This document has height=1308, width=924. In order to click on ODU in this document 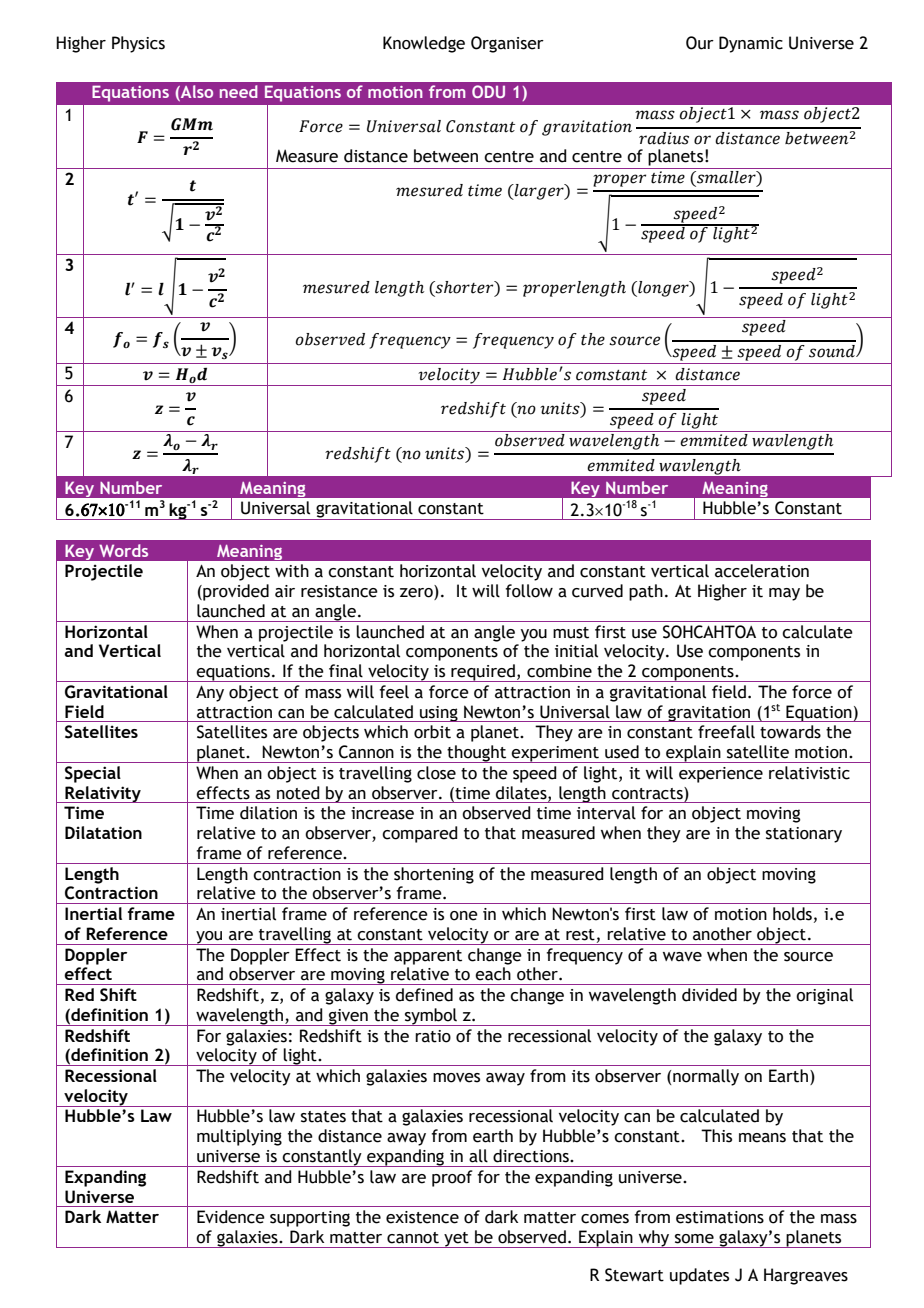, I will do `click(488, 91)`.
